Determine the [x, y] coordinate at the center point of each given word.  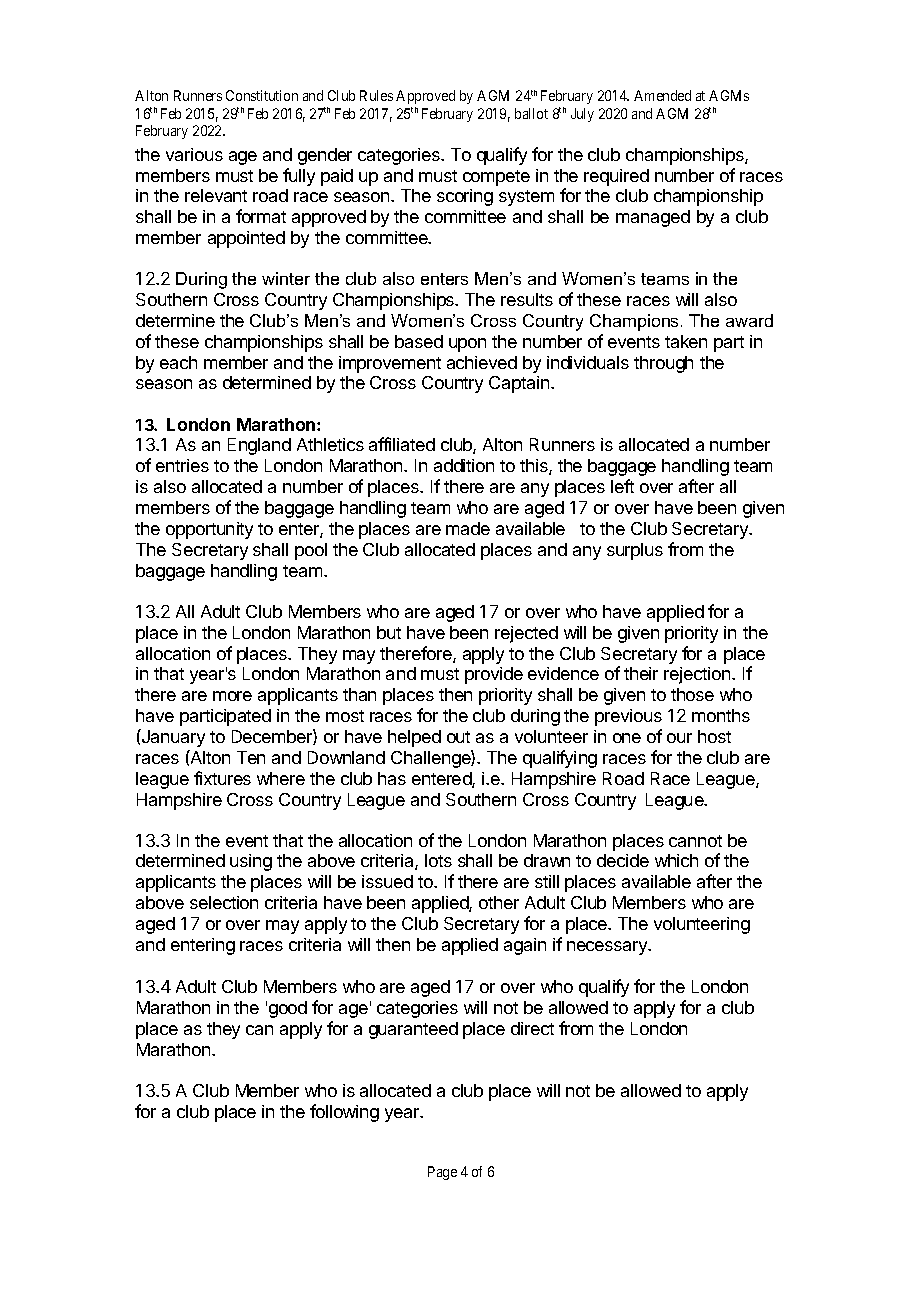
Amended [662, 95]
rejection [697, 675]
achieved [482, 362]
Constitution [262, 95]
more [232, 696]
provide [494, 675]
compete [496, 178]
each [178, 362]
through [663, 364]
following [344, 1113]
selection [224, 902]
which [676, 860]
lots [438, 860]
